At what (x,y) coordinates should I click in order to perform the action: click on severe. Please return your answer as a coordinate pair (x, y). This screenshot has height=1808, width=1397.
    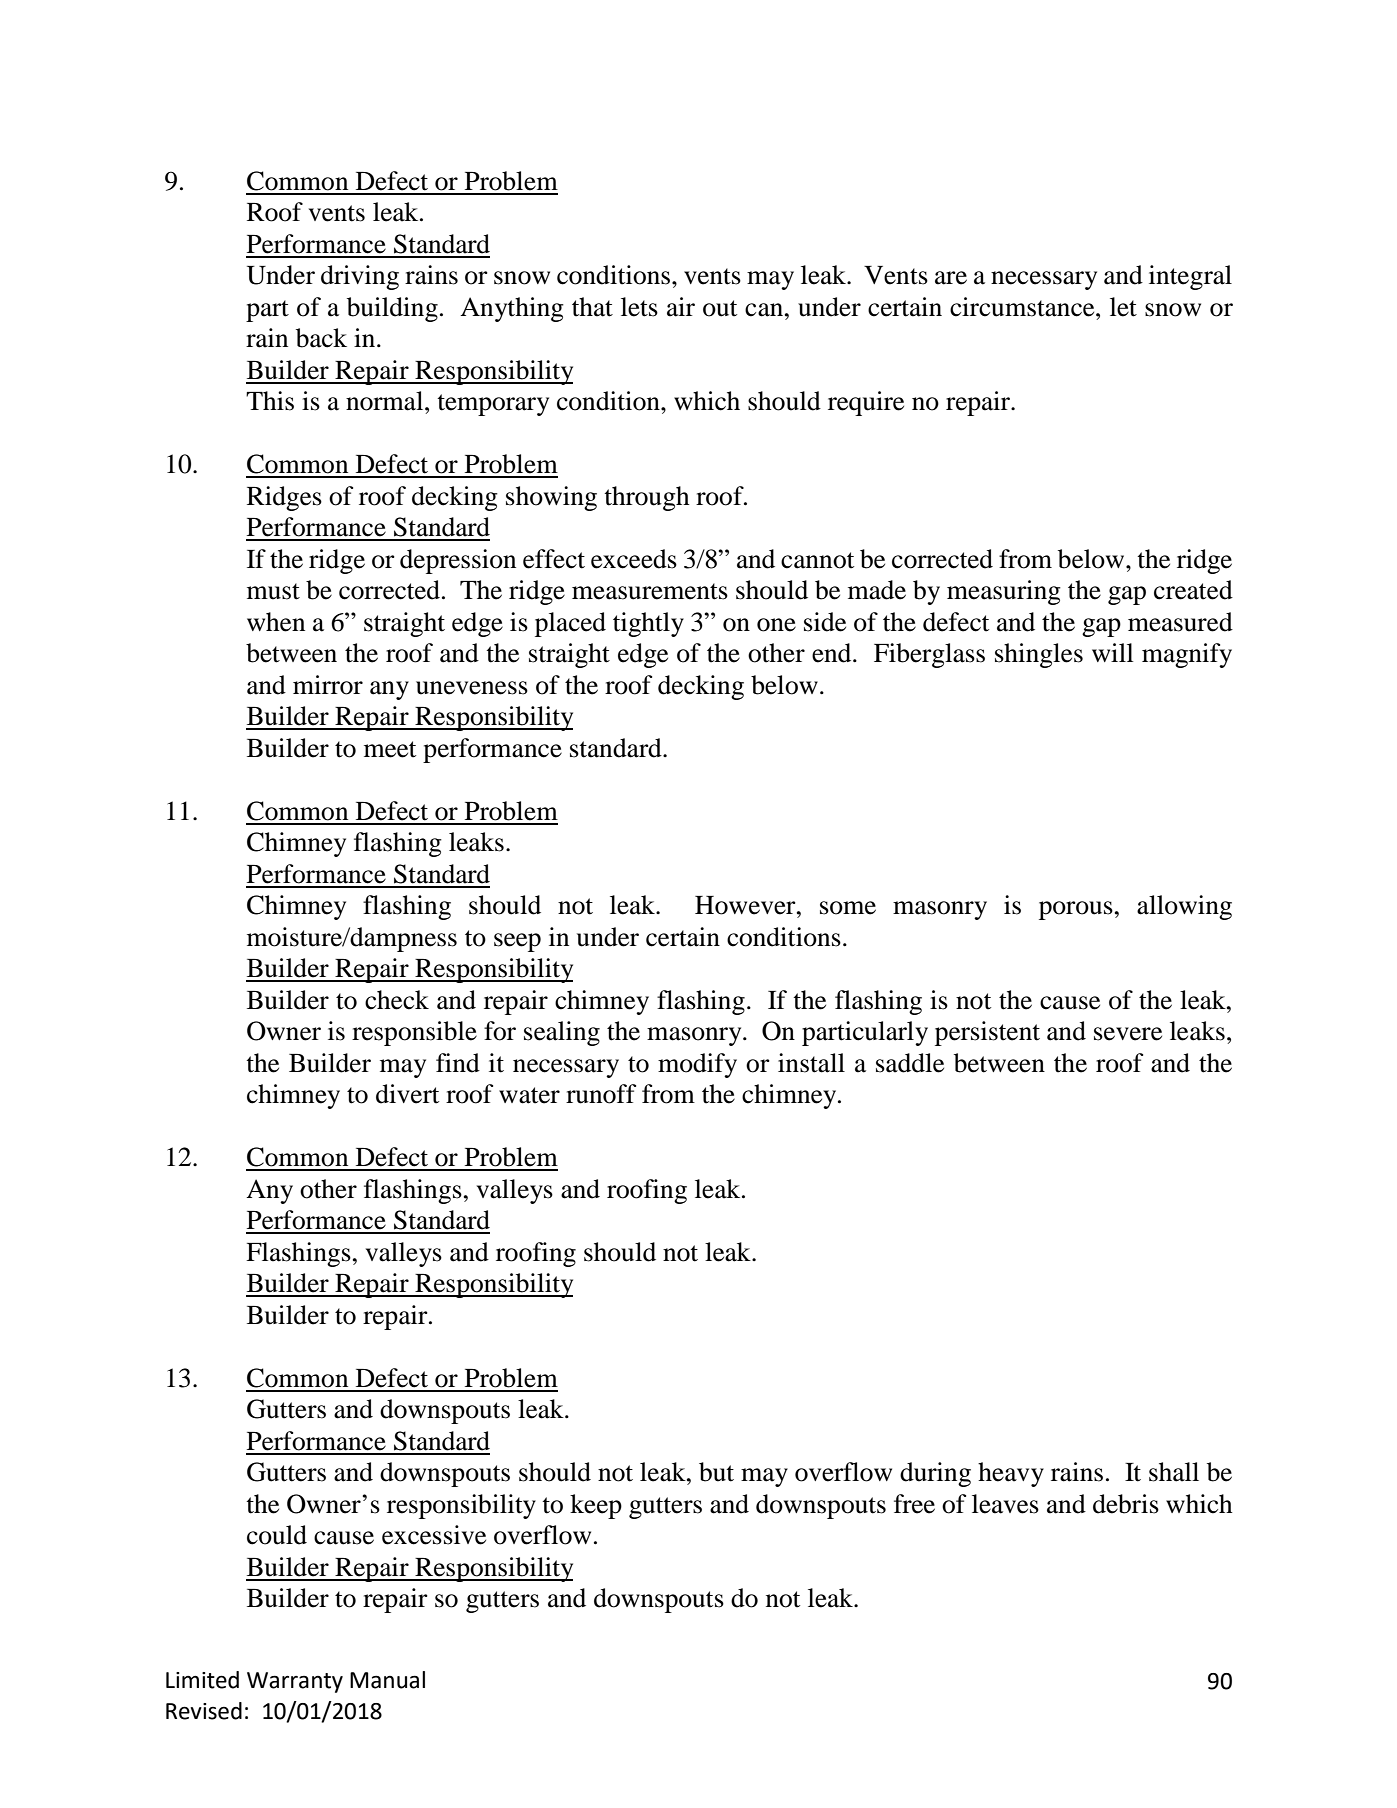
    Looking at the image, I should click on (1128, 1034).
